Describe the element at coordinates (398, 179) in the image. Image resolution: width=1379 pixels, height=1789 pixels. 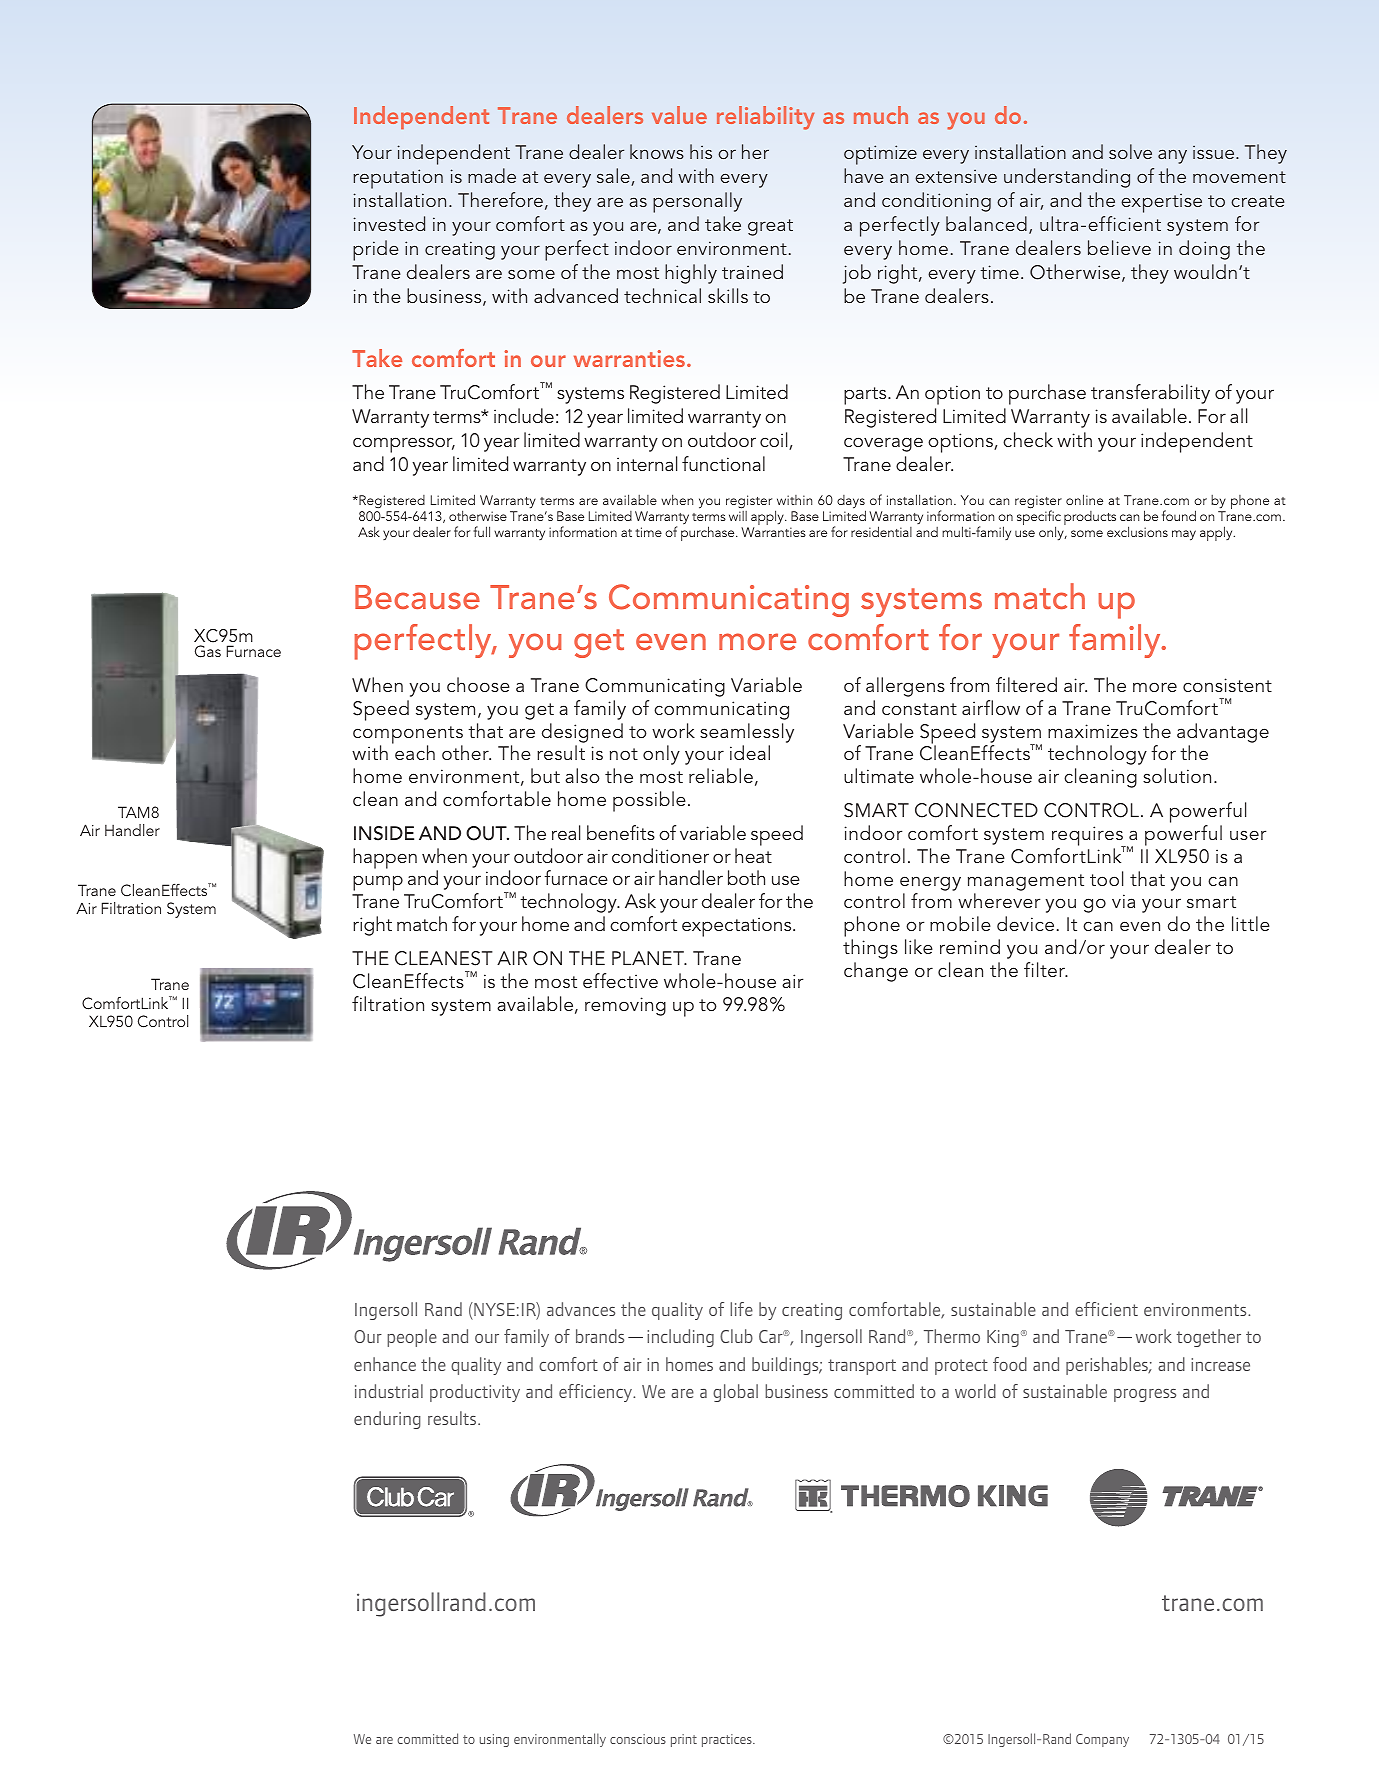
I see `reputation` at that location.
